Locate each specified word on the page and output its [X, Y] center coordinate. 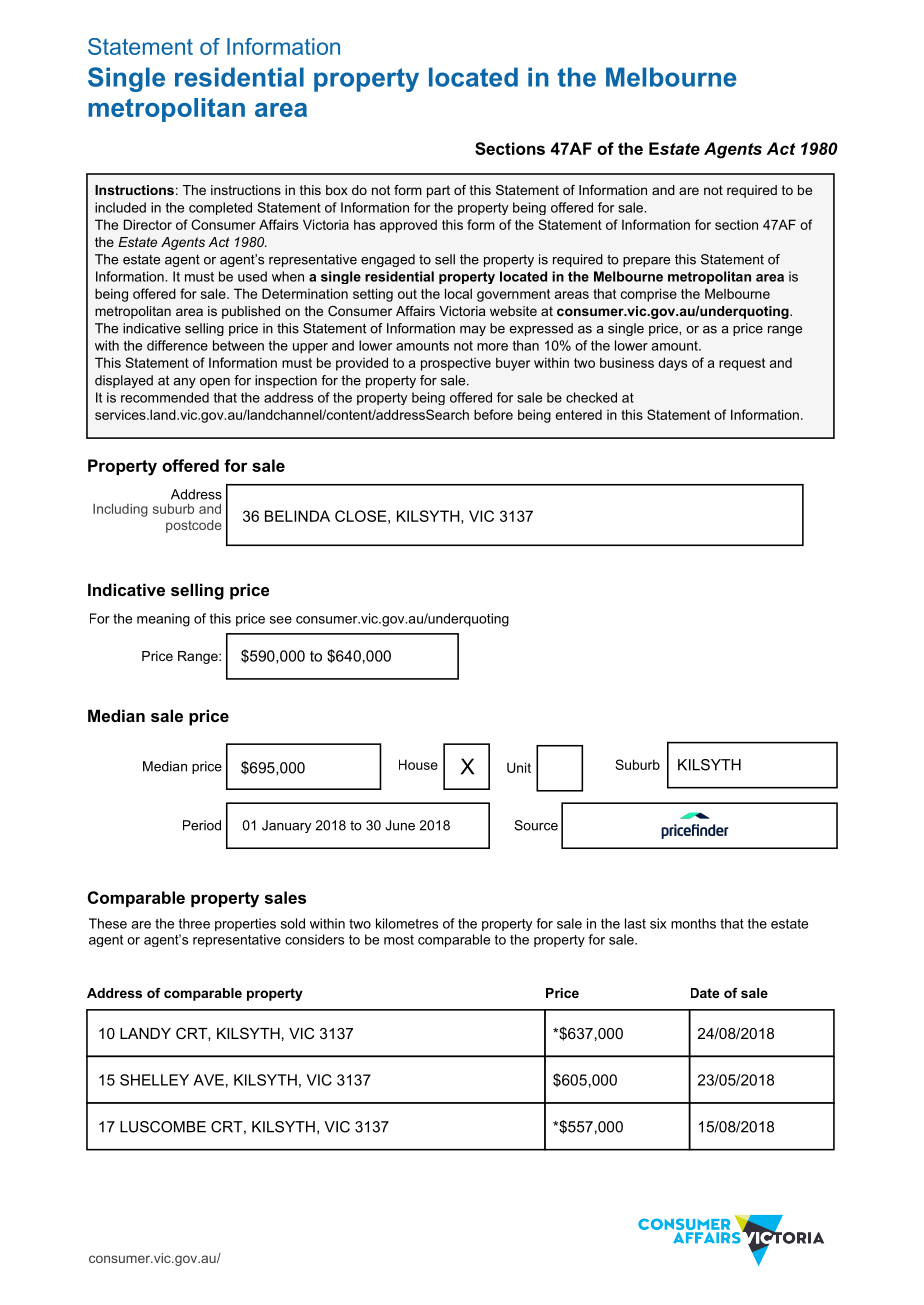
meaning [163, 620]
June [400, 825]
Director [148, 224]
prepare [646, 262]
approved [408, 226]
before [493, 414]
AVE [208, 1080]
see [281, 620]
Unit [519, 767]
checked [591, 397]
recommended [165, 397]
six [658, 923]
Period [202, 825]
